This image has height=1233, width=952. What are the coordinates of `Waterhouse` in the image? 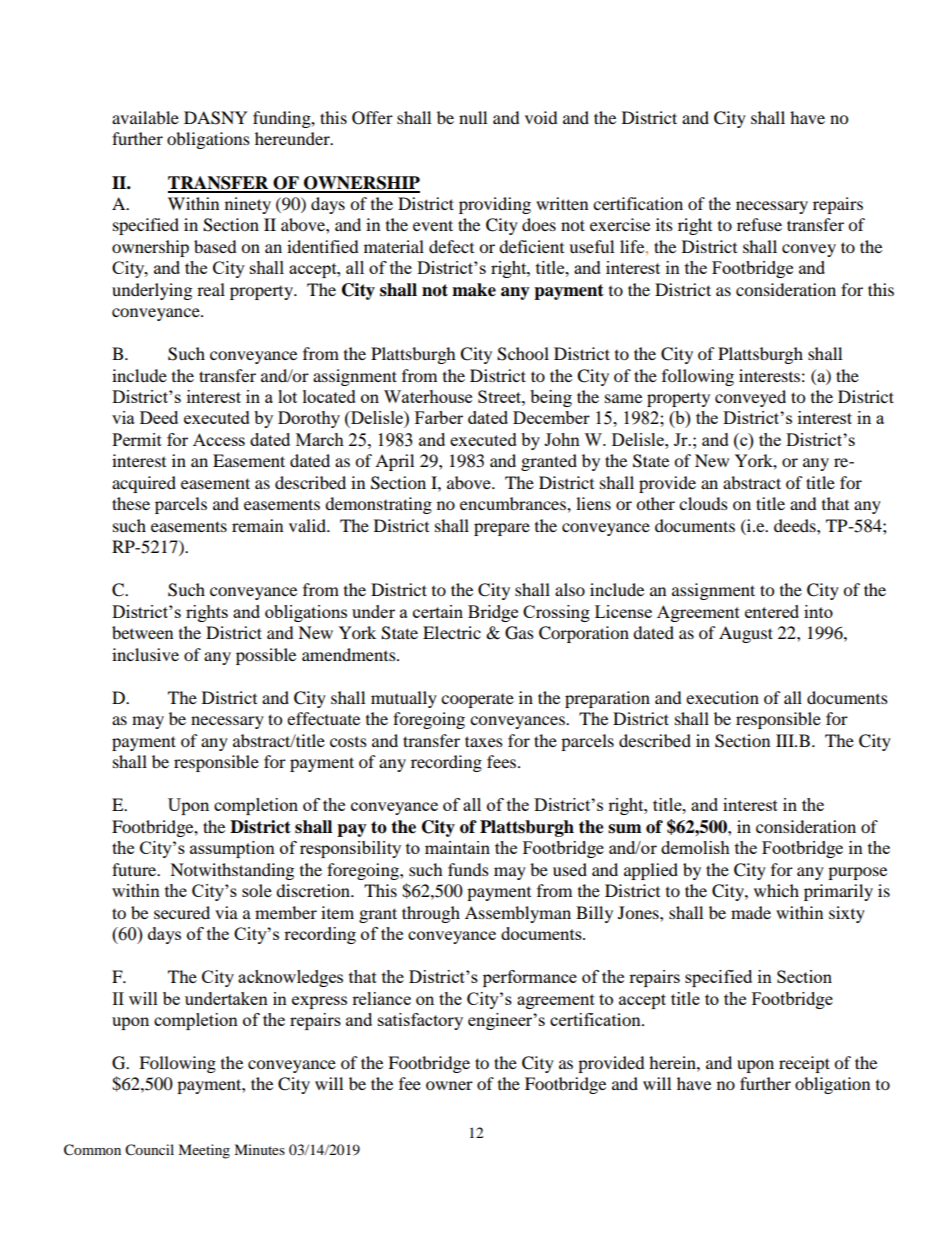 It's located at (428, 396).
